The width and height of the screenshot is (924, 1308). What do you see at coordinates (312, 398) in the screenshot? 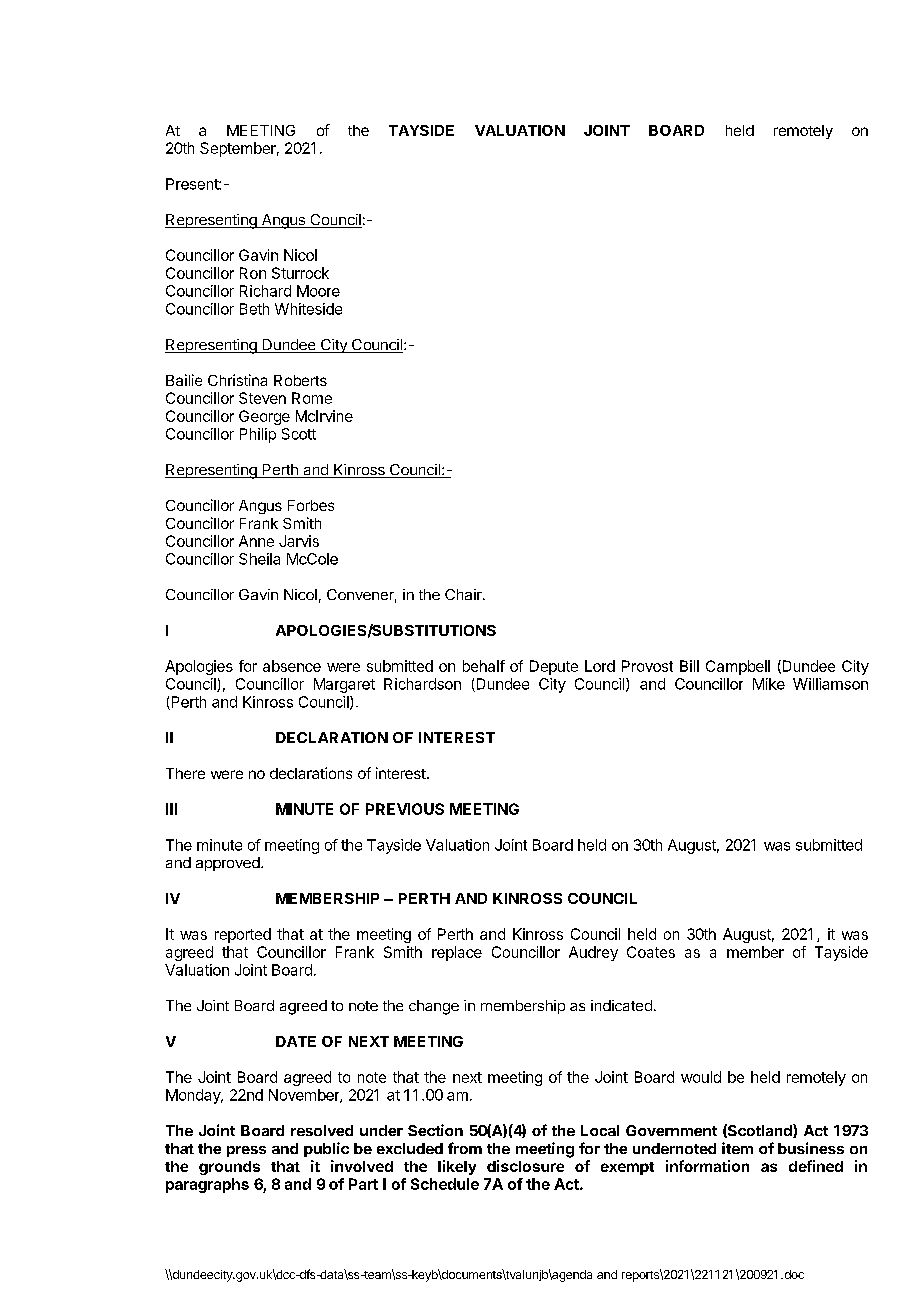
I see `Rome` at bounding box center [312, 398].
